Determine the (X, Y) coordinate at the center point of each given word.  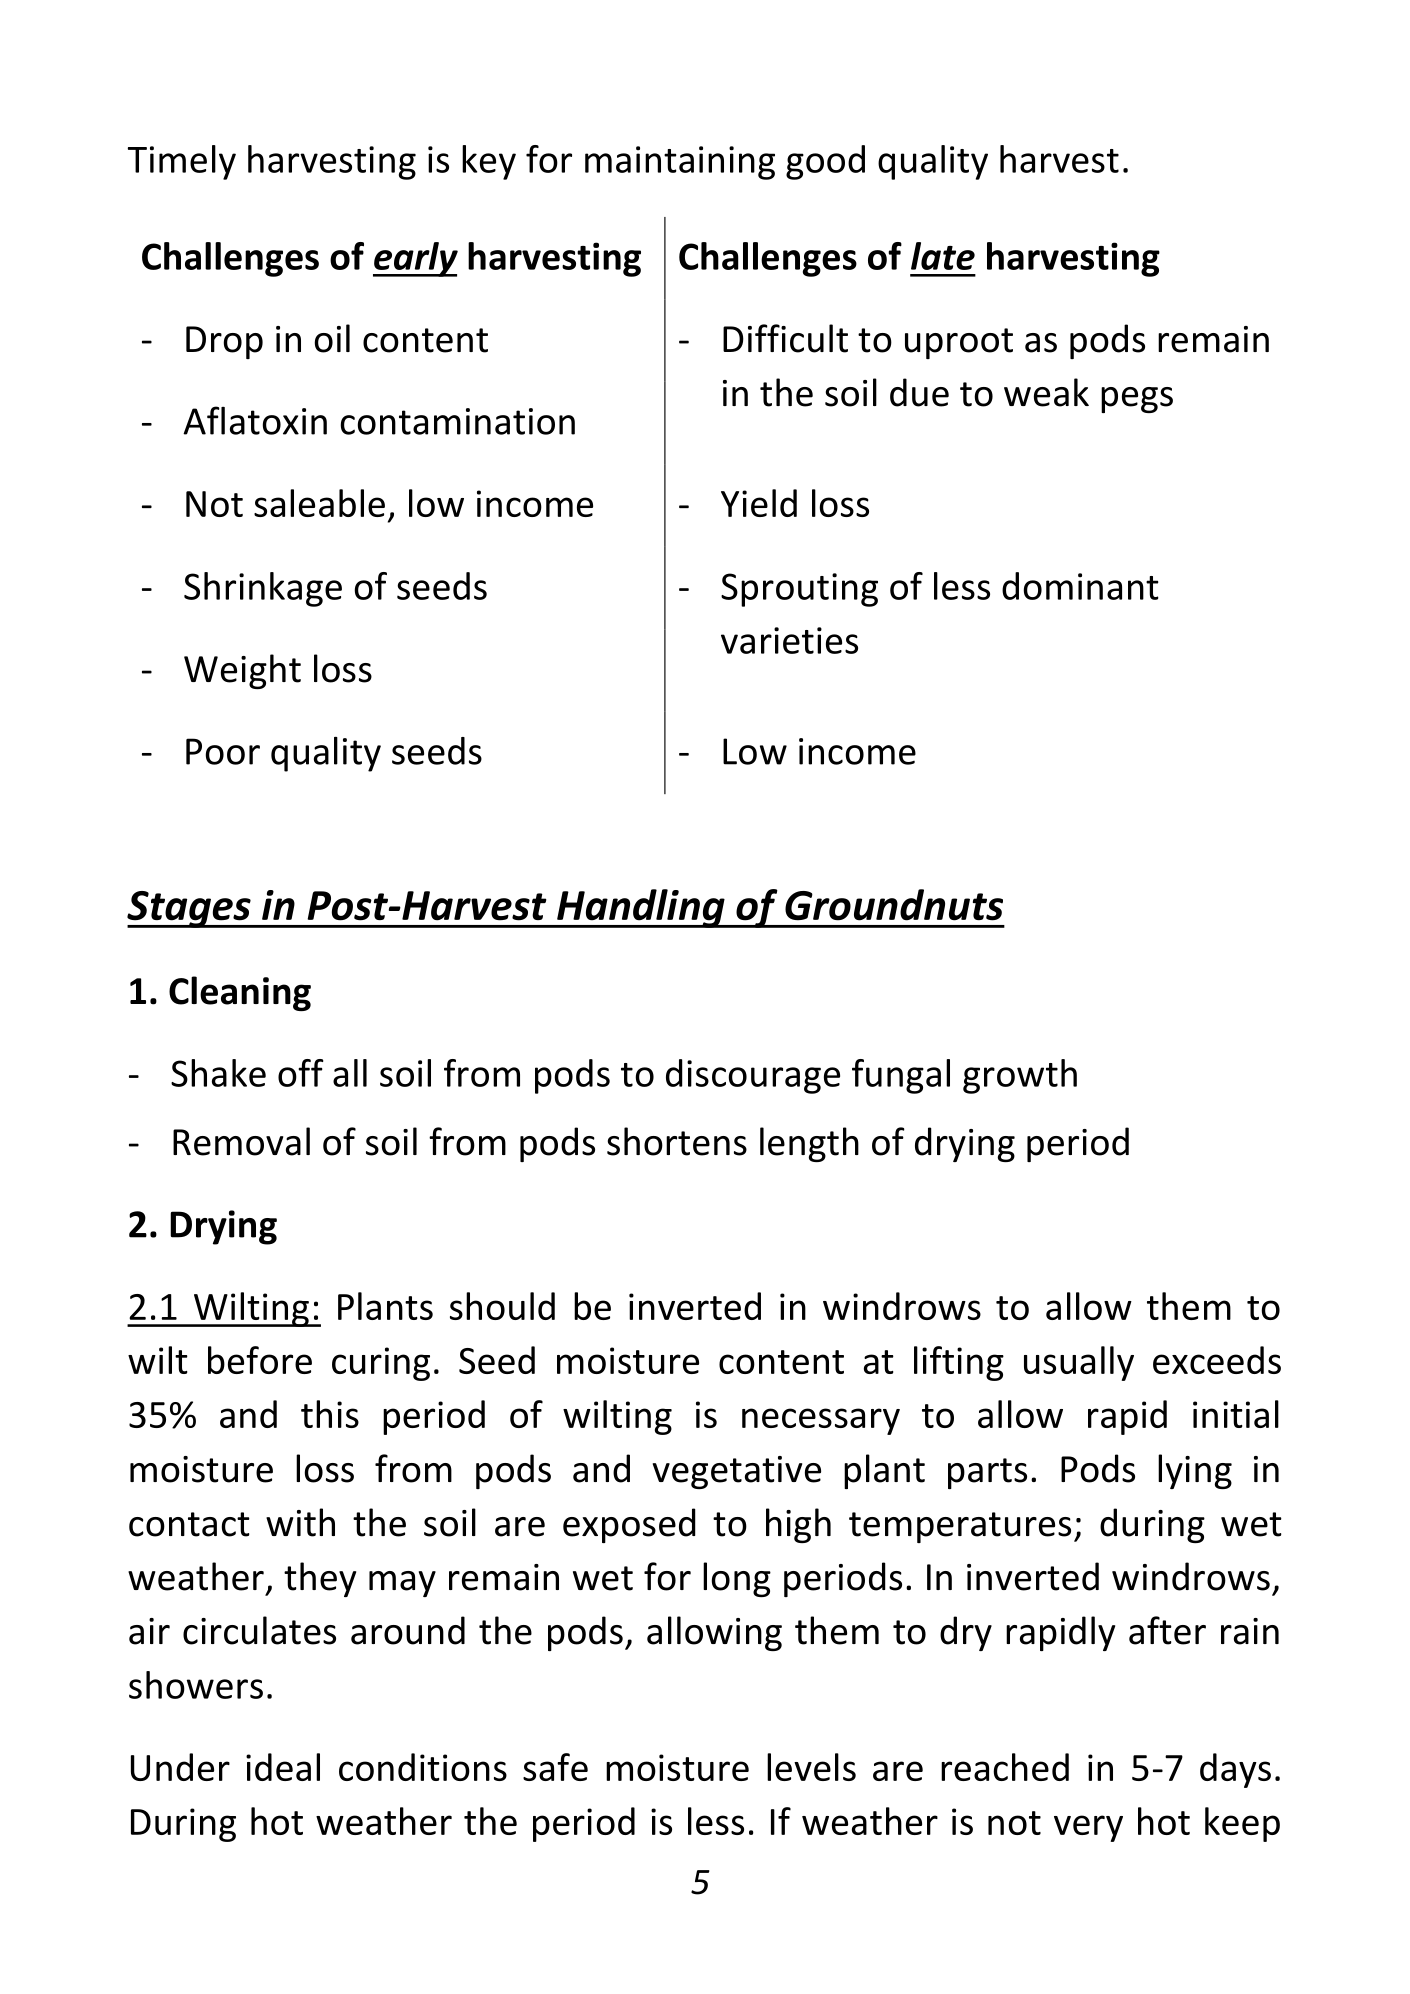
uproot (959, 343)
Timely (182, 162)
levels (811, 1767)
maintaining (680, 163)
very (1088, 1828)
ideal (283, 1767)
